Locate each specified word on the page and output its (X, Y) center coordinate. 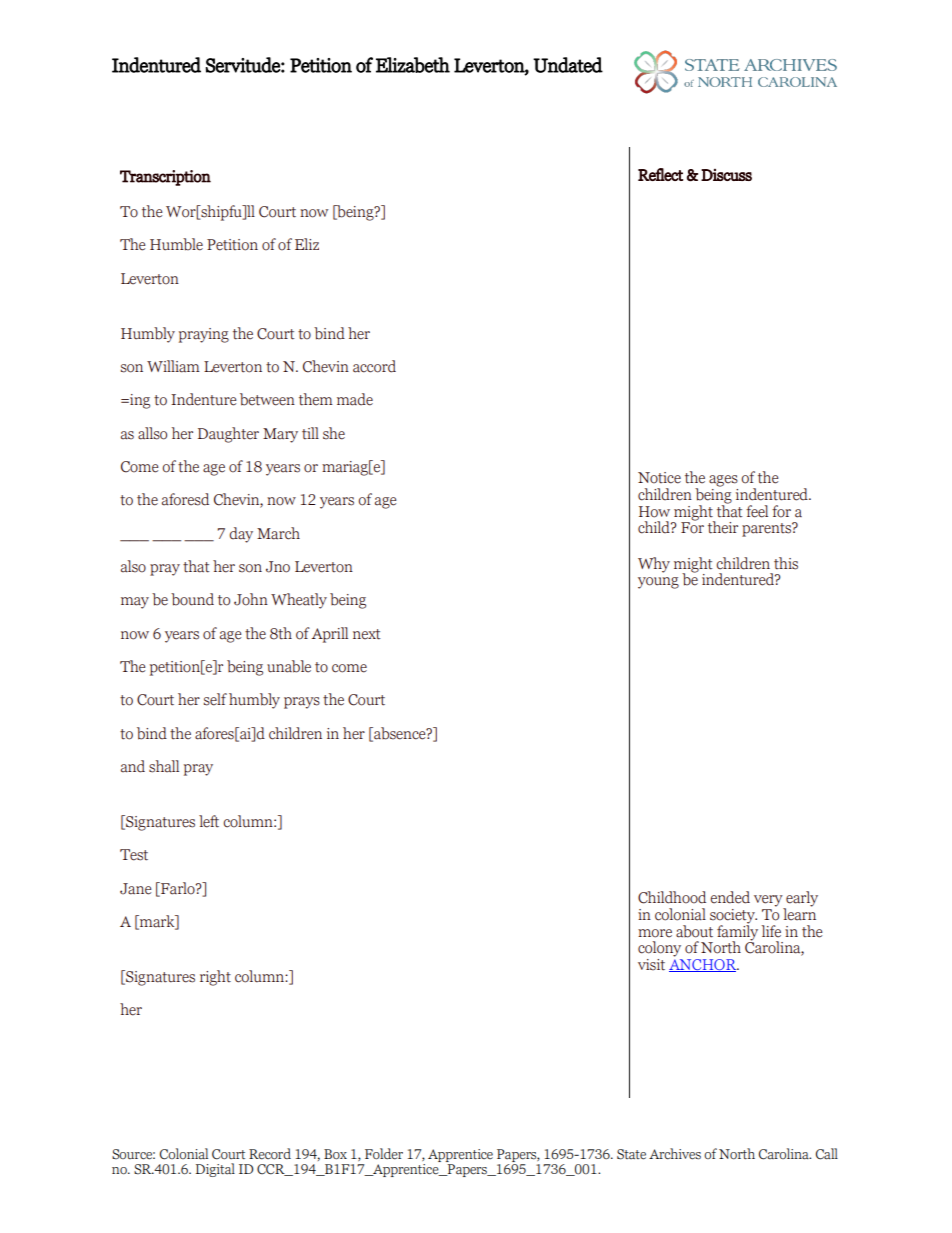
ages (723, 481)
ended (730, 897)
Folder (384, 1154)
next (367, 634)
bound (192, 599)
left (209, 821)
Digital (215, 1170)
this (786, 563)
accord (374, 366)
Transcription (165, 178)
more (655, 933)
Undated (568, 65)
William (173, 366)
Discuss (726, 175)
